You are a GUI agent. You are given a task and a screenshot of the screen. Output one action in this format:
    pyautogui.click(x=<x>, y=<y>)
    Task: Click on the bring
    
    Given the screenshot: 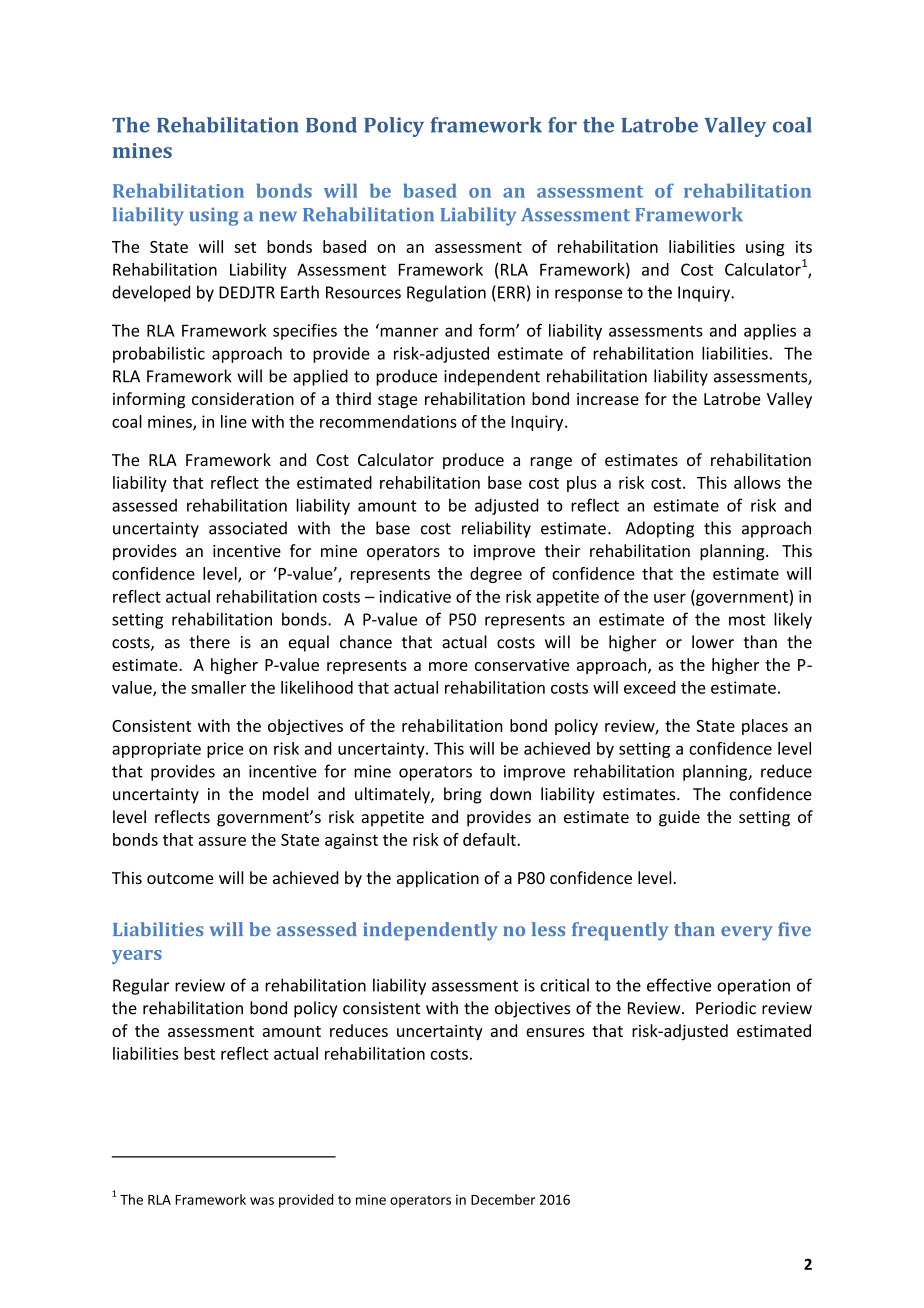 What is the action you would take?
    pyautogui.click(x=463, y=795)
